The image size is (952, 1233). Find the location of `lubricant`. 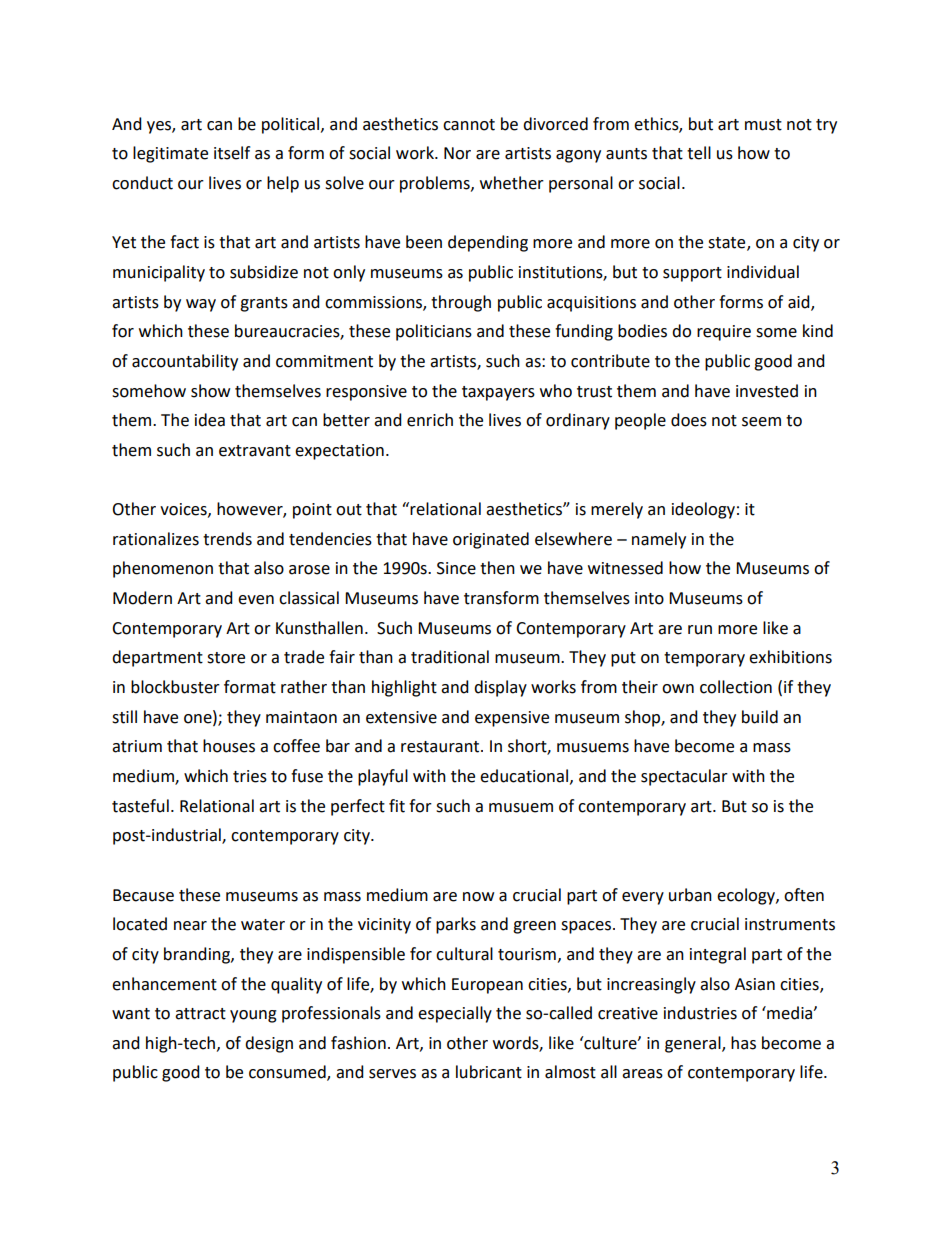

lubricant is located at coordinates (489, 1072).
